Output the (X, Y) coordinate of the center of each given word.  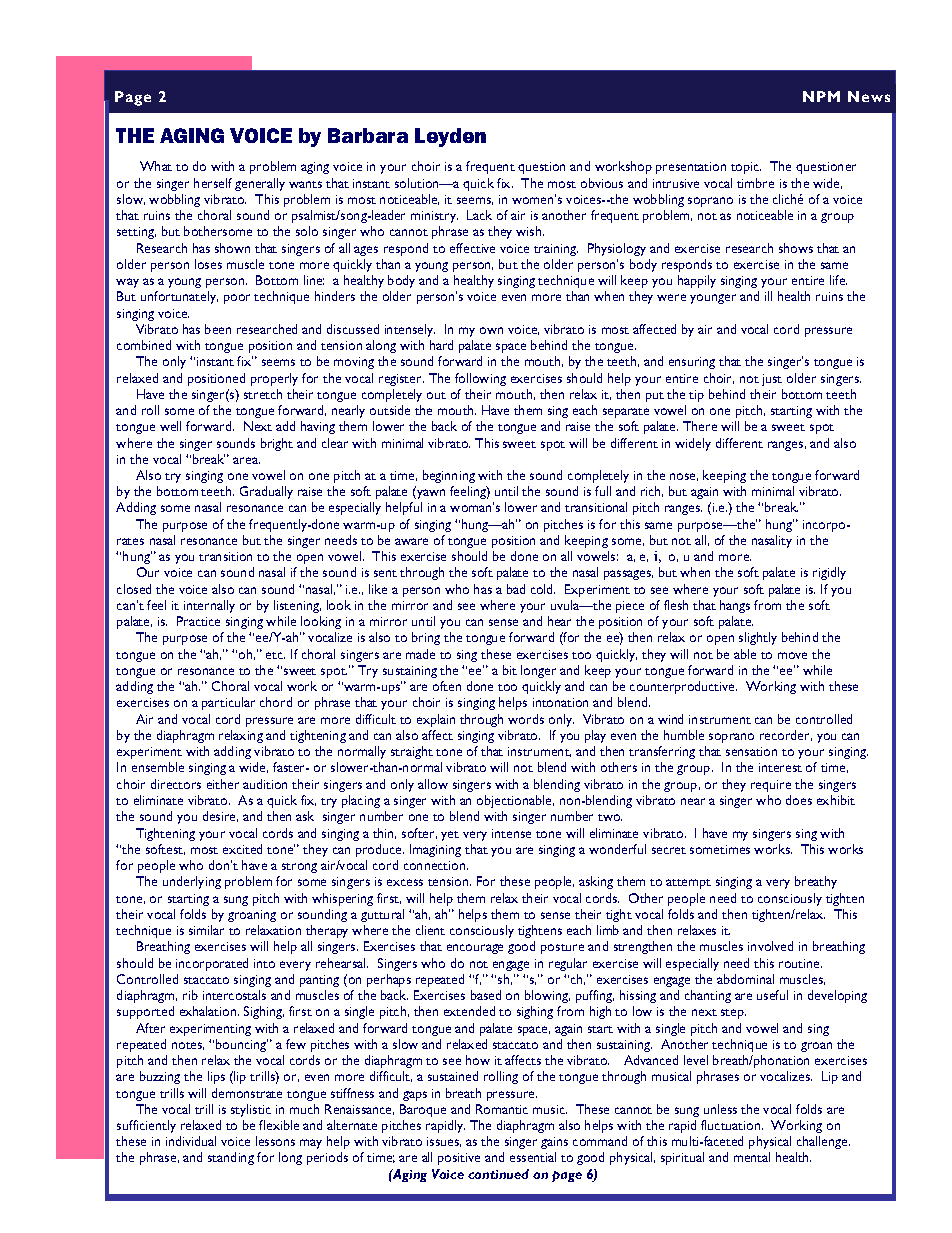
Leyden (450, 137)
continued (498, 1174)
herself (213, 183)
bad (516, 589)
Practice (198, 621)
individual (191, 1141)
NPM (821, 96)
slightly (758, 638)
